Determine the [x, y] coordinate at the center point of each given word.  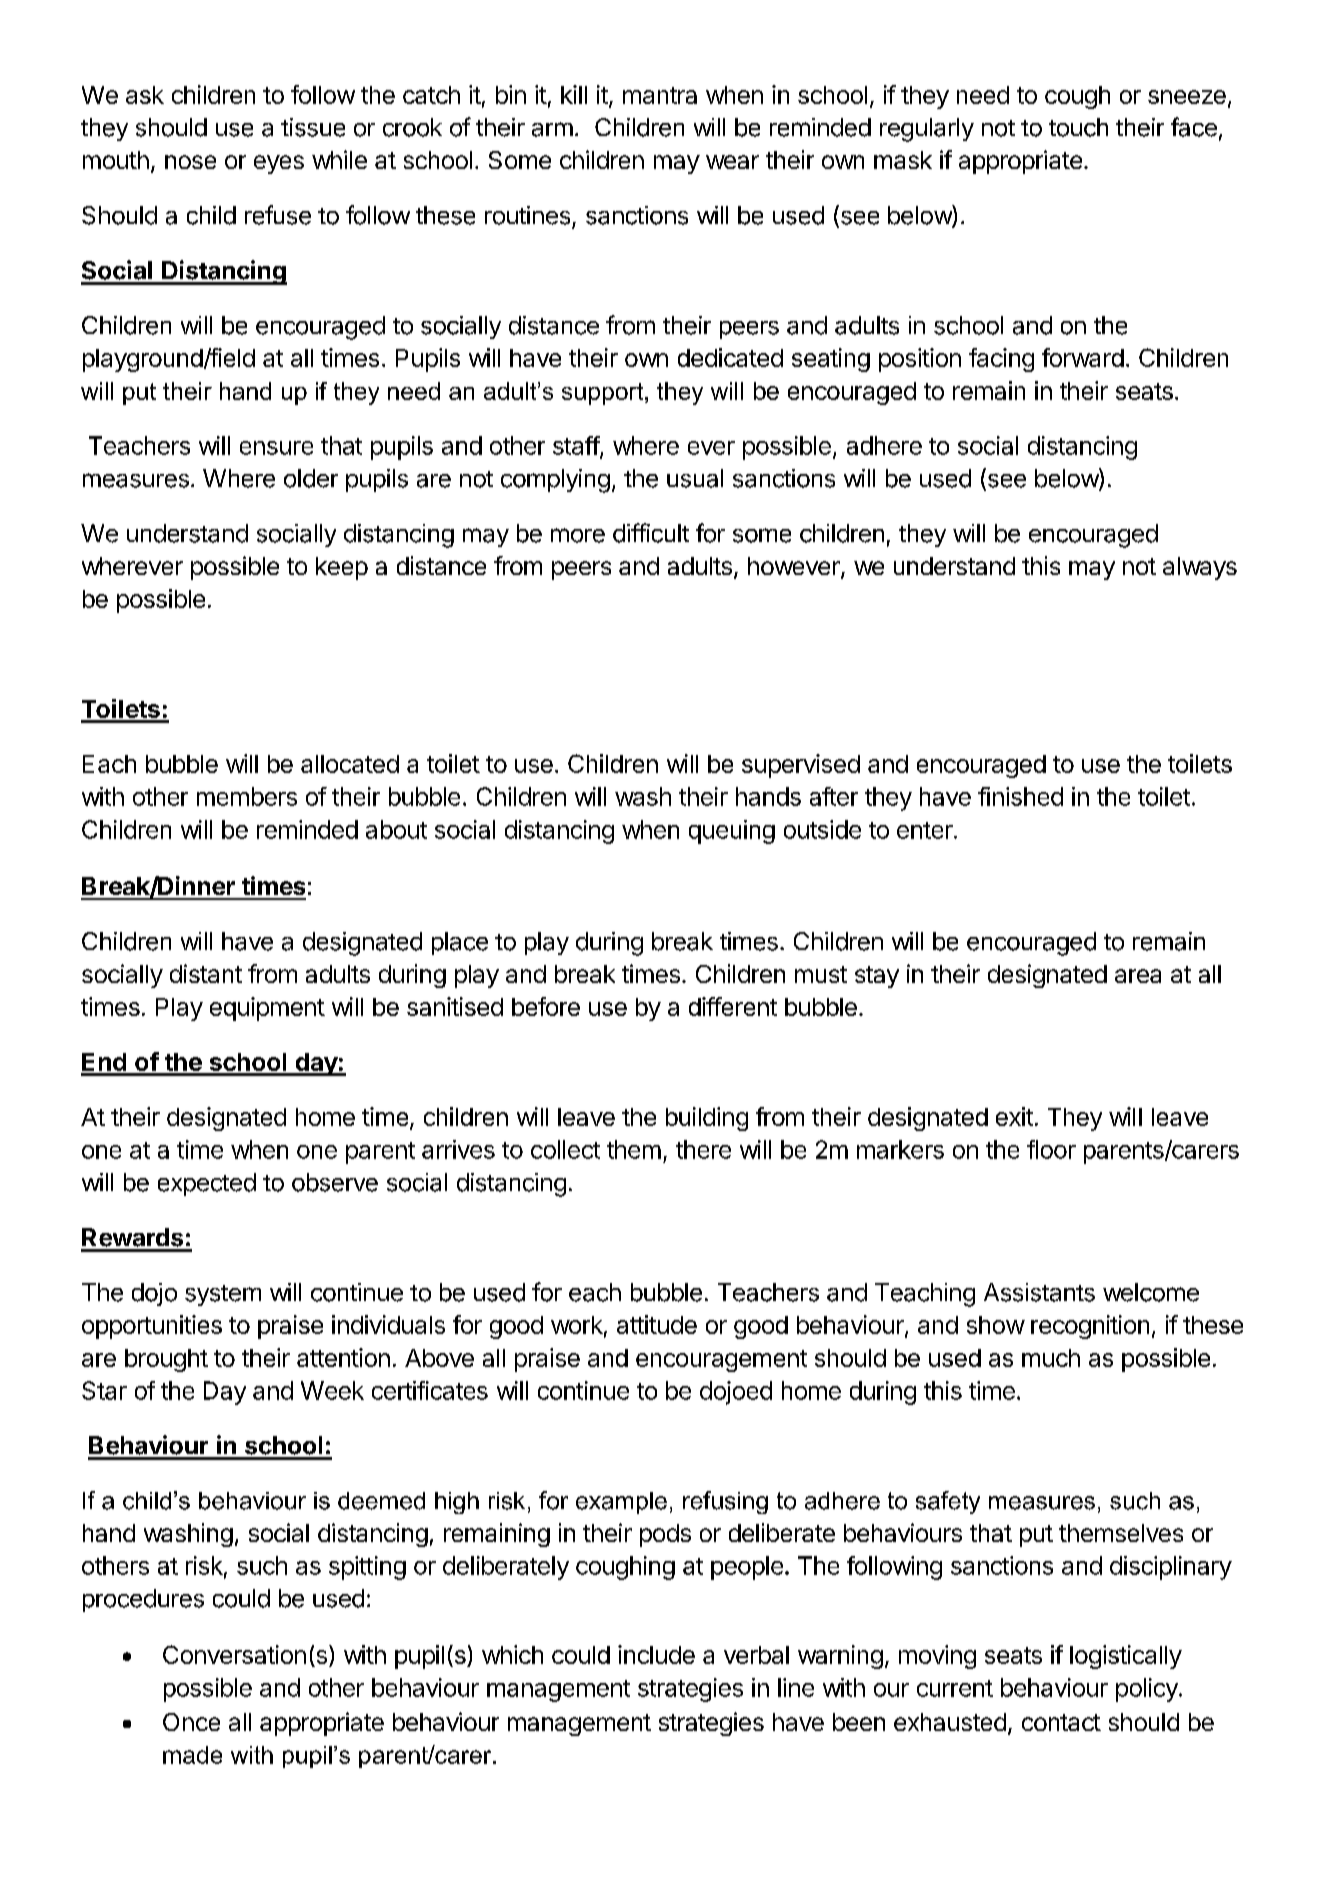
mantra [660, 95]
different [733, 1006]
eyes [279, 164]
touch [1078, 127]
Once [191, 1722]
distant [206, 973]
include [656, 1654]
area [1138, 976]
